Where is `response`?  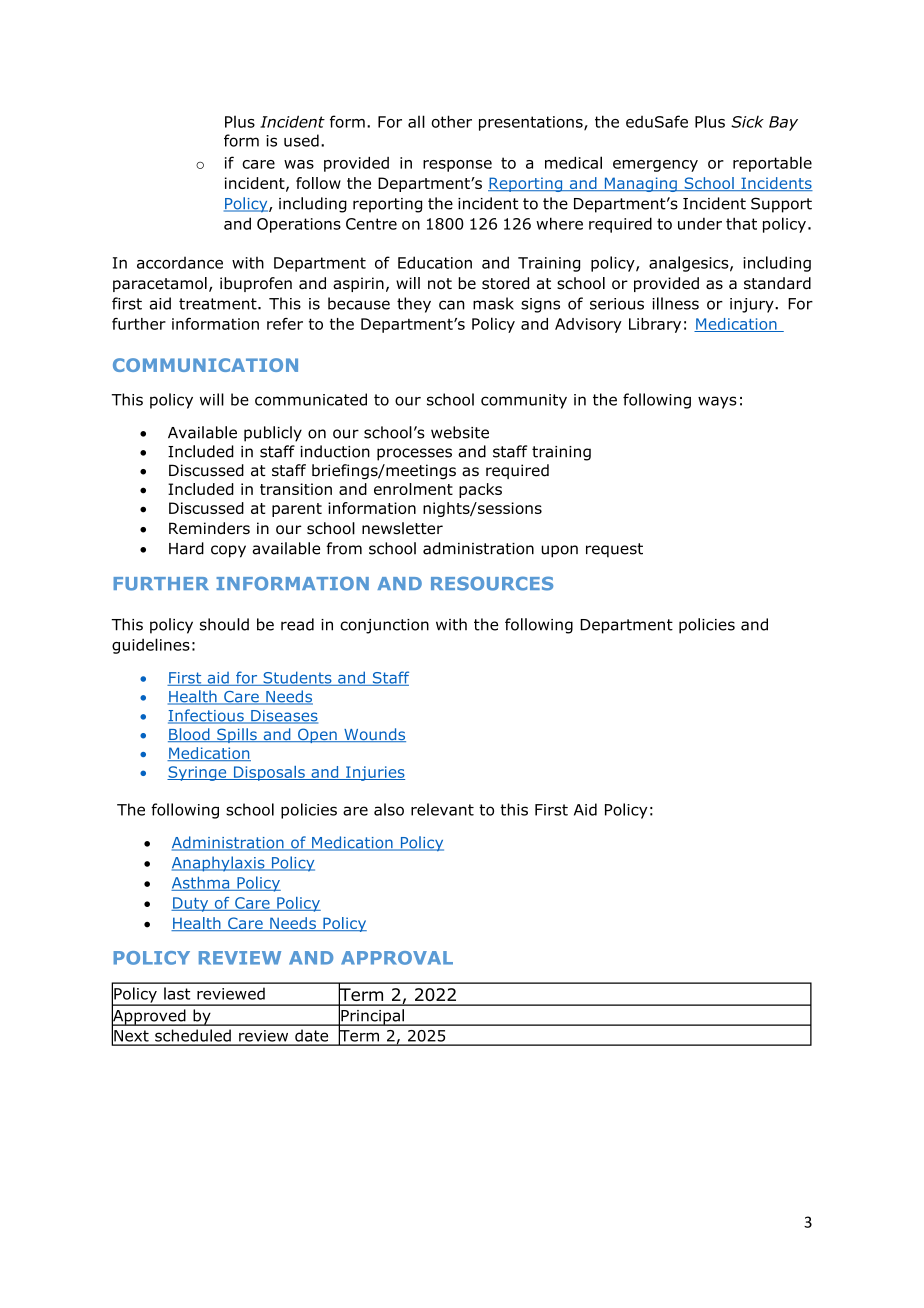
response is located at coordinates (457, 166).
